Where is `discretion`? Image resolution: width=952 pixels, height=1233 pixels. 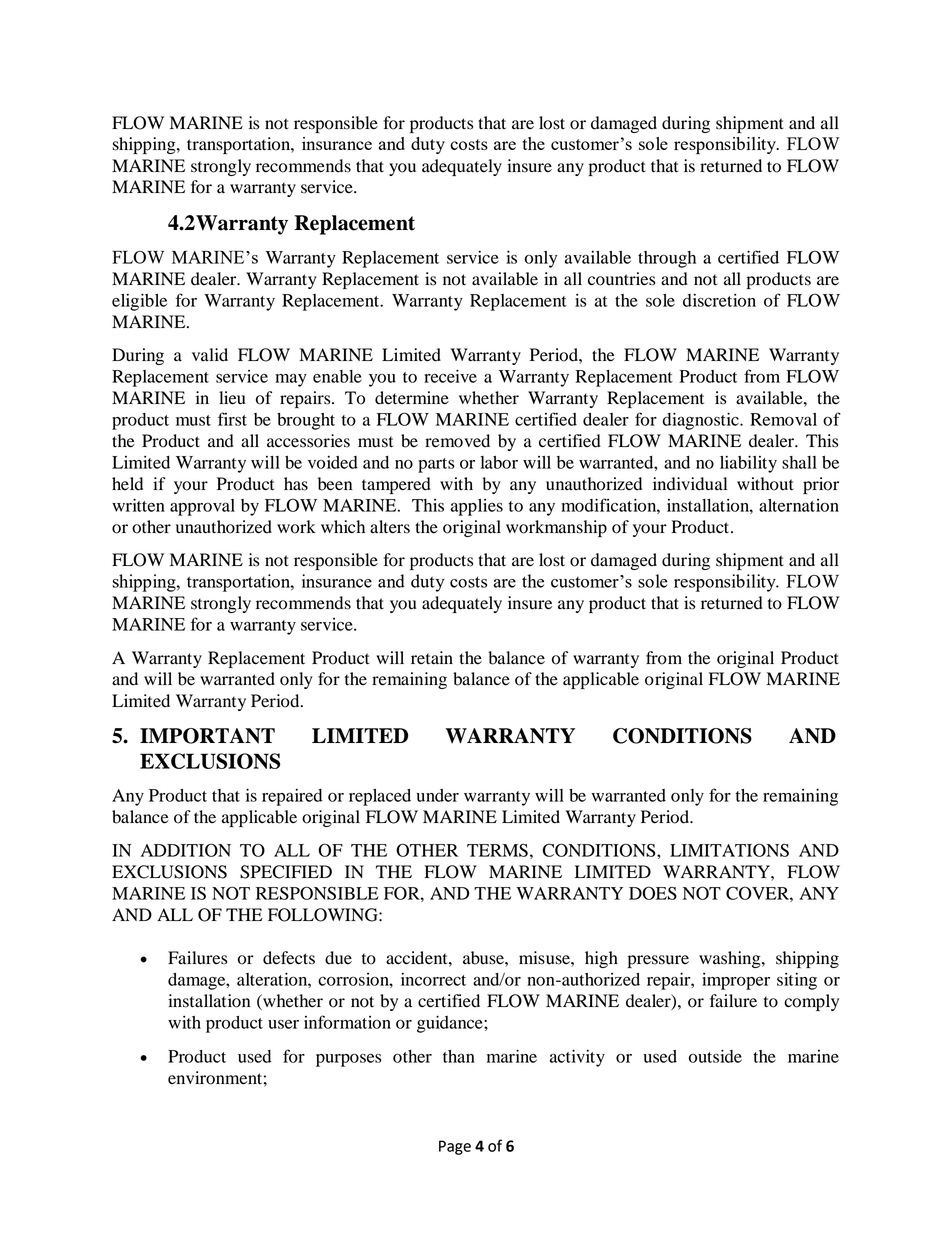 discretion is located at coordinates (719, 300).
